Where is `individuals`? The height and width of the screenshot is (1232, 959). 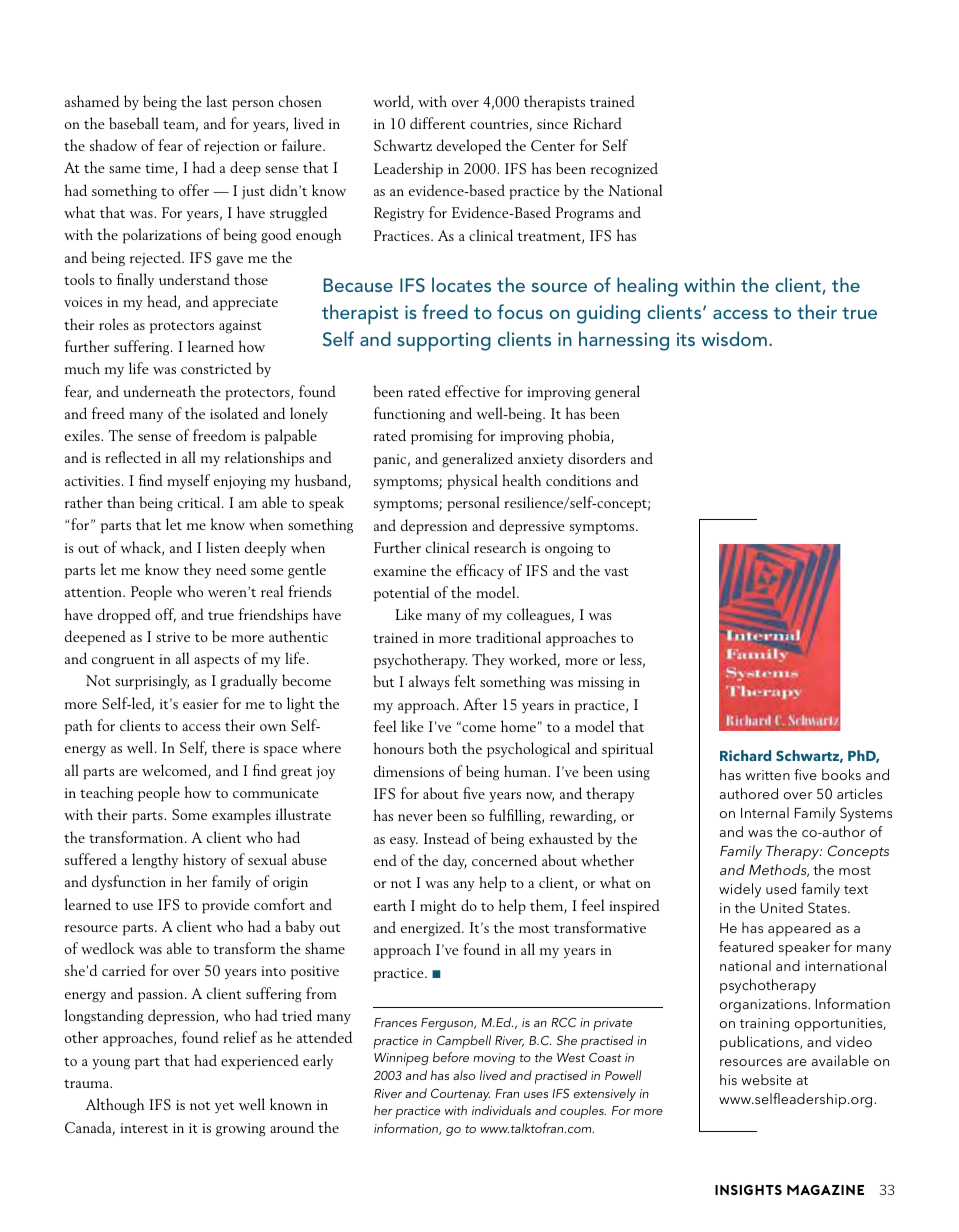
individuals is located at coordinates (501, 1110).
